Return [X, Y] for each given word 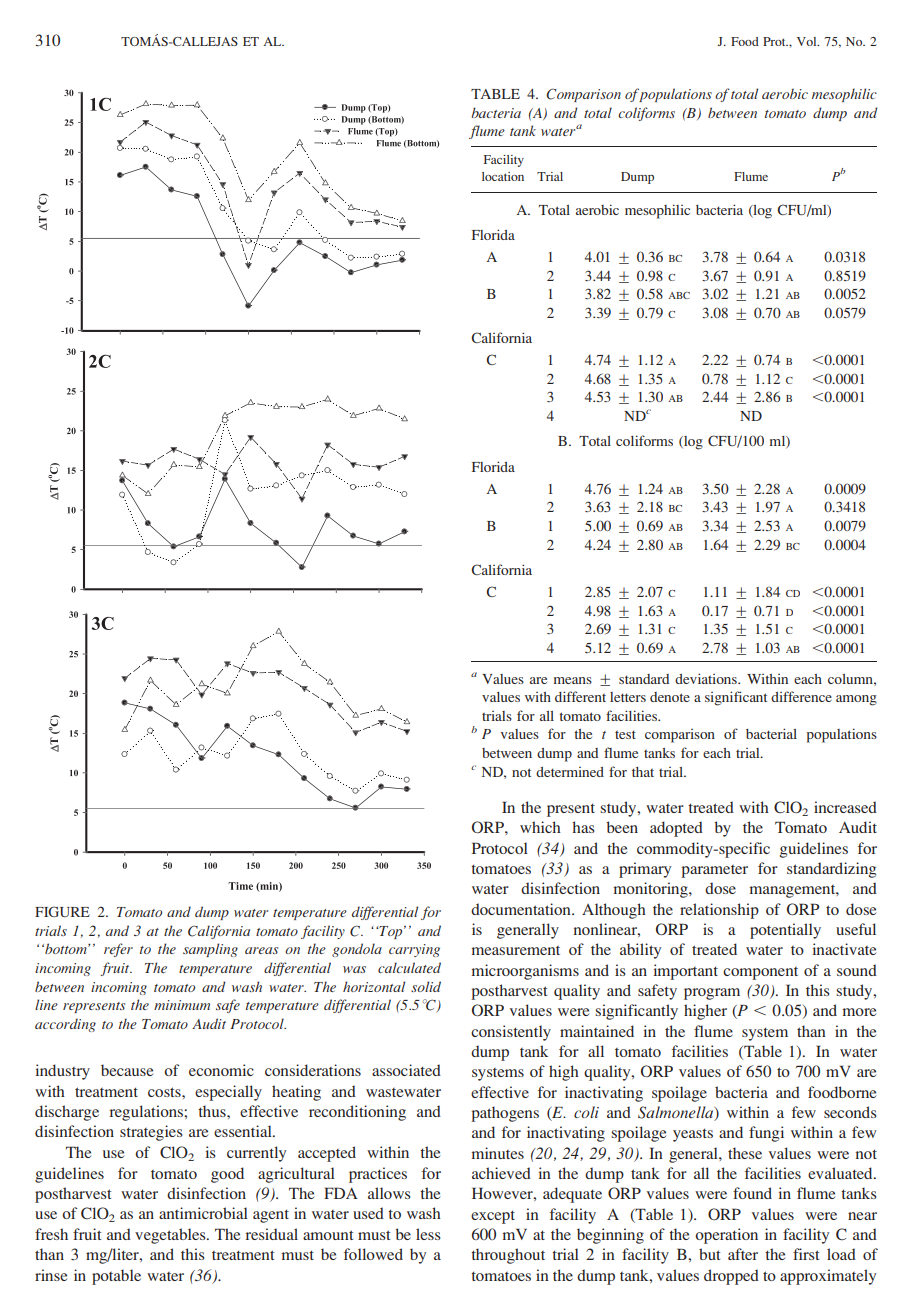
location [503, 176]
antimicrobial [203, 1213]
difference [801, 696]
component [760, 973]
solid [426, 986]
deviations [707, 678]
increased [845, 807]
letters [628, 697]
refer [118, 950]
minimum [182, 1005]
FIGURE [62, 911]
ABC [679, 295]
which [540, 827]
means [573, 680]
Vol [808, 41]
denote [670, 697]
